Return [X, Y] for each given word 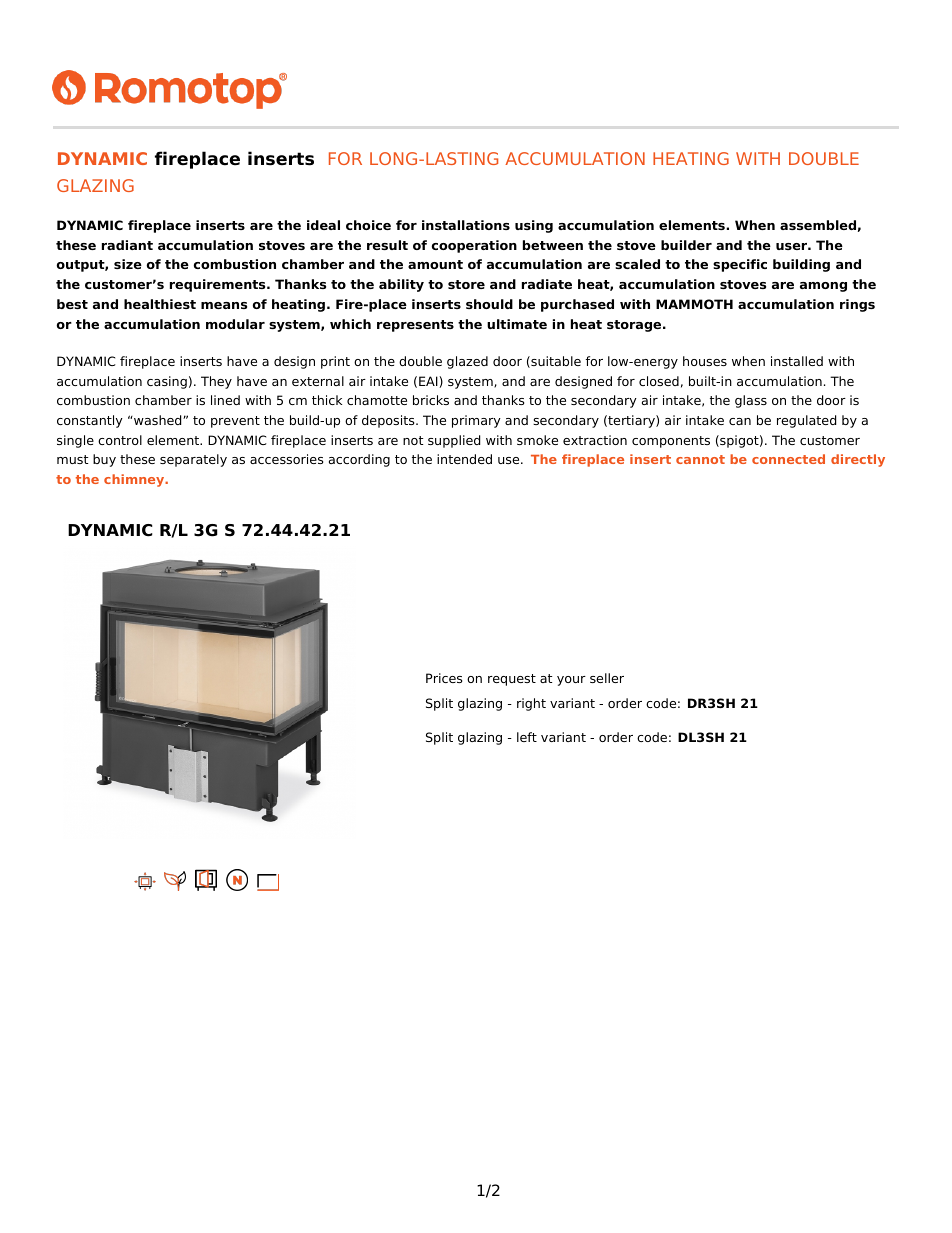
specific [740, 265]
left [527, 737]
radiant [127, 245]
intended [464, 459]
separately [193, 460]
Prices [444, 678]
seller [607, 678]
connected [788, 459]
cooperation [474, 246]
